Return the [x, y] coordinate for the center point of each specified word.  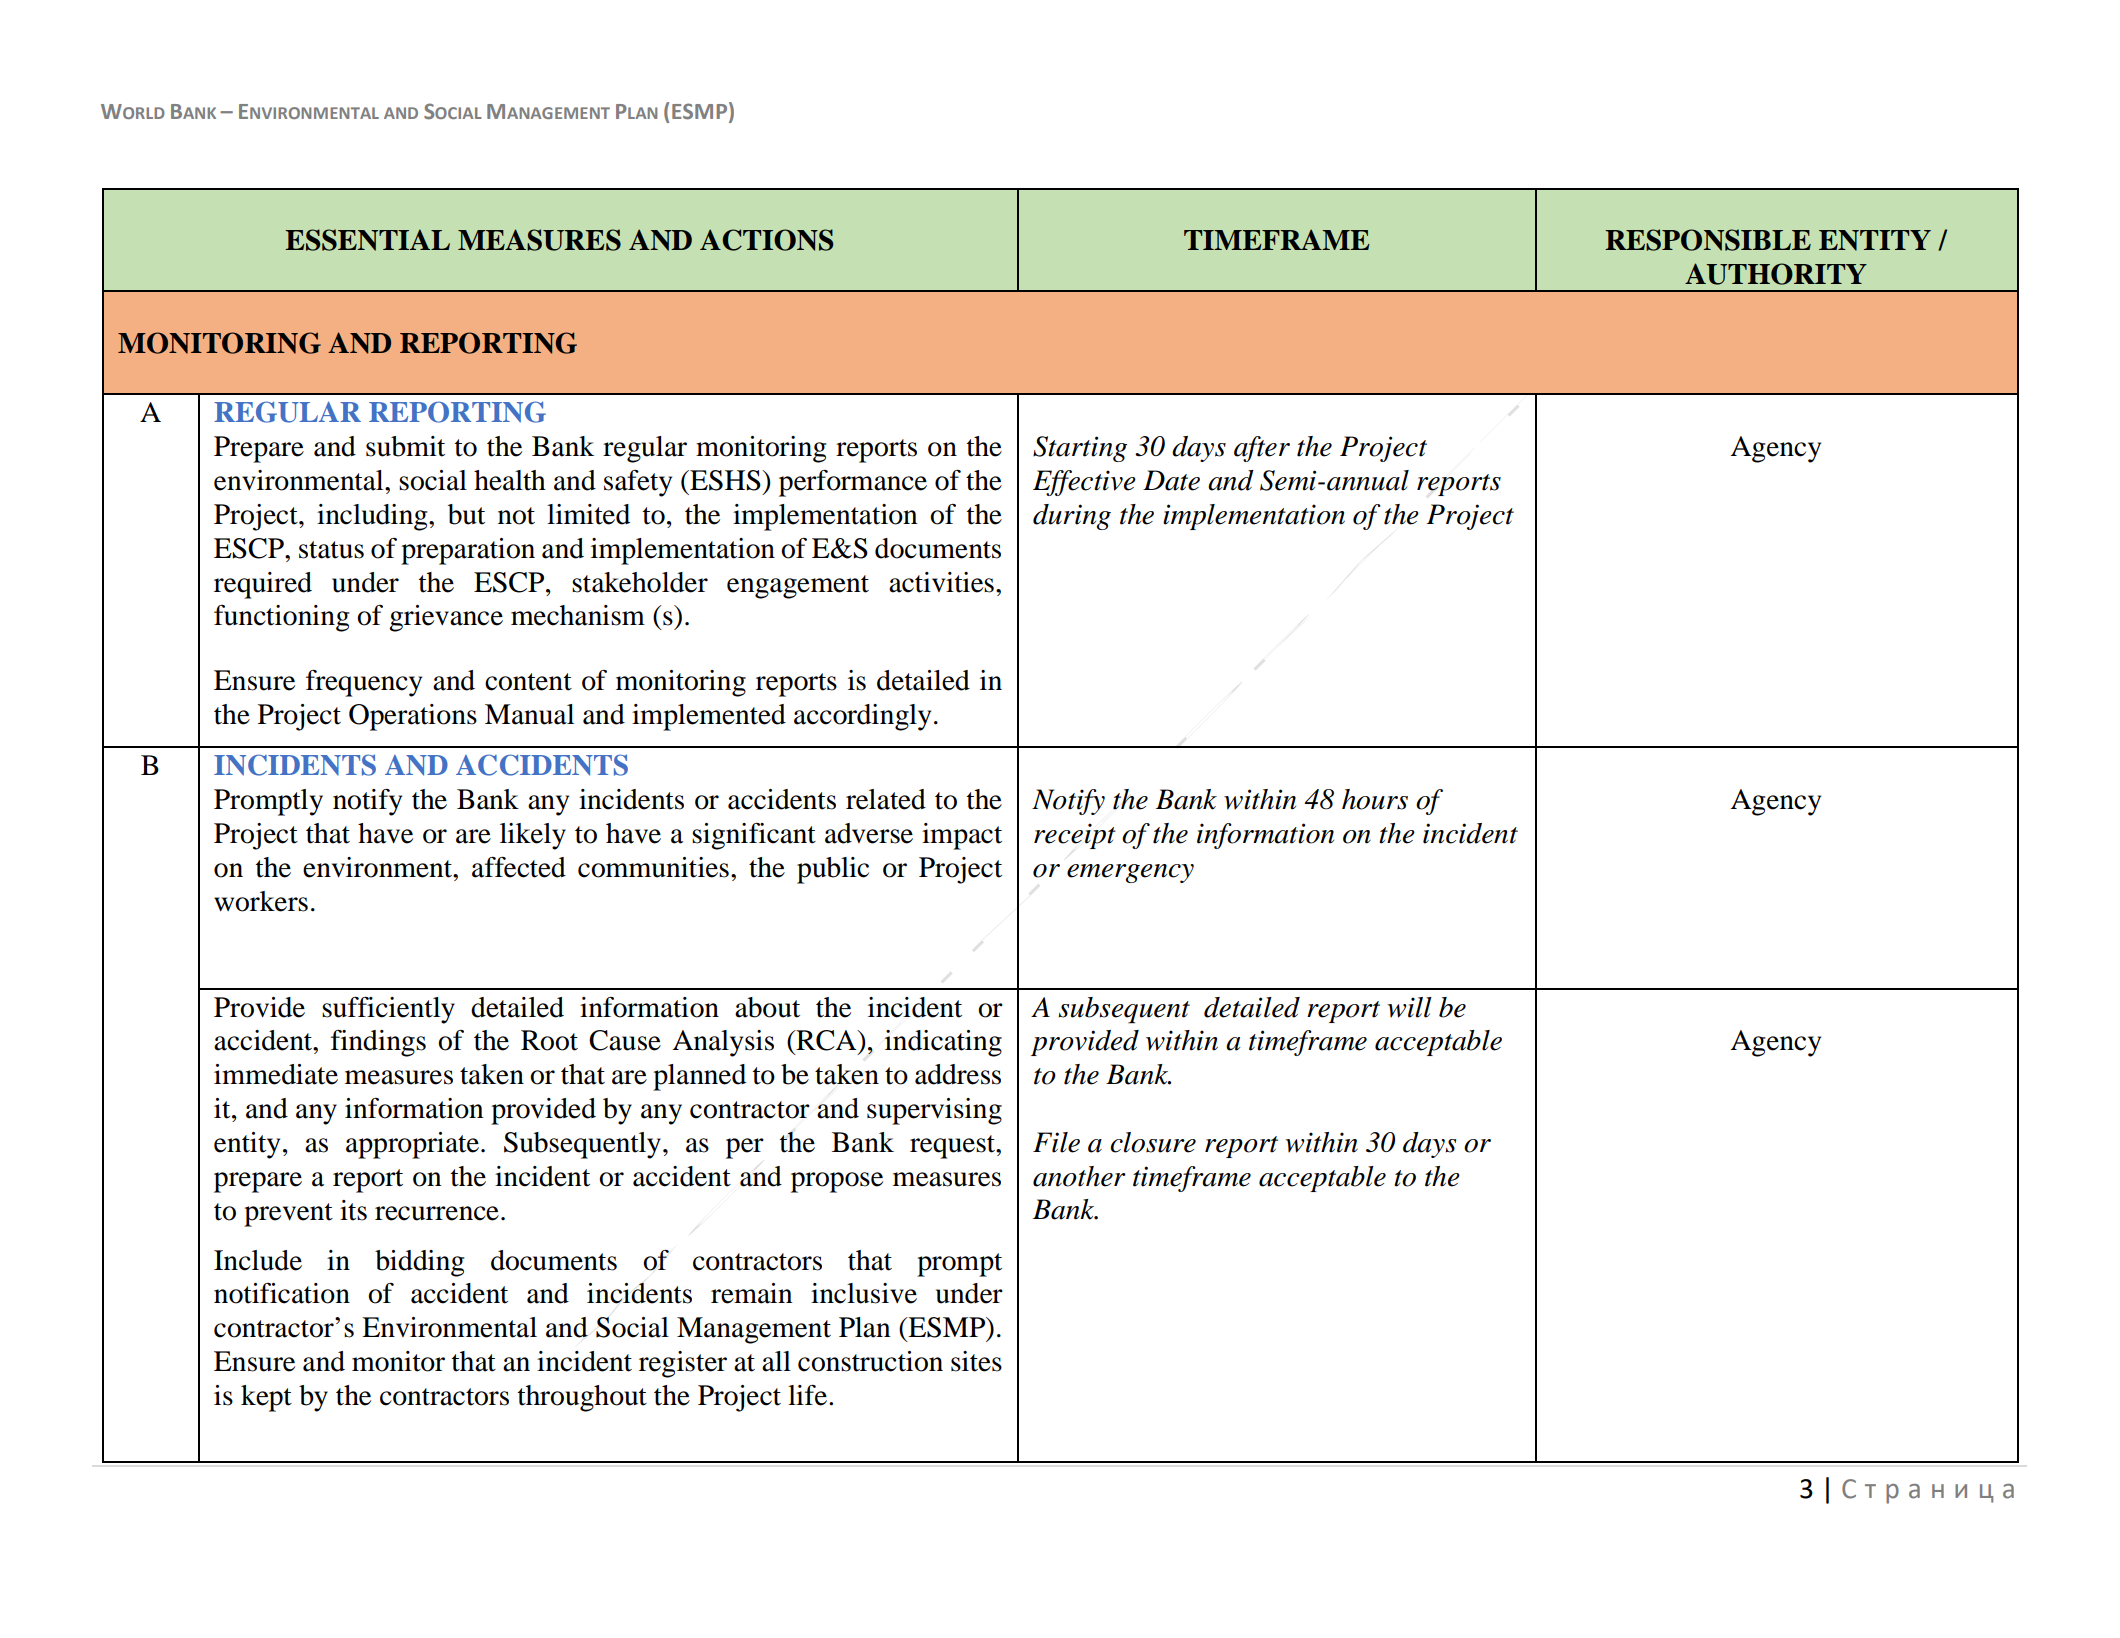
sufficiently [388, 1010]
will [1409, 1007]
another [1079, 1176]
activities [941, 582]
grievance [446, 618]
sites [976, 1361]
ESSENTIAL [367, 240]
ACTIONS [766, 240]
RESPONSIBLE [1708, 240]
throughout [582, 1398]
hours [1375, 799]
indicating [943, 1043]
